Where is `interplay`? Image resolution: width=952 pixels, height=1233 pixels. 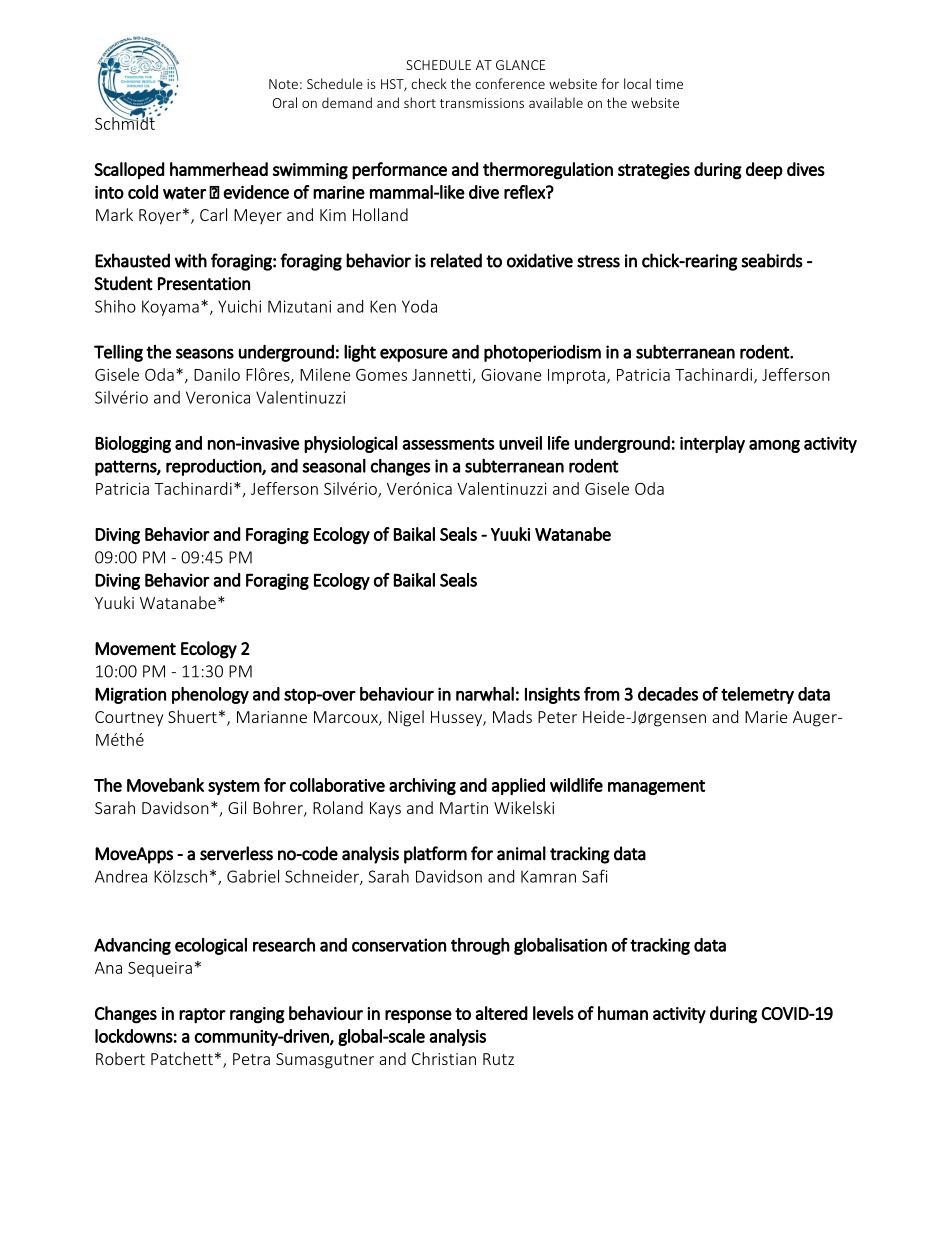
interplay is located at coordinates (712, 444).
